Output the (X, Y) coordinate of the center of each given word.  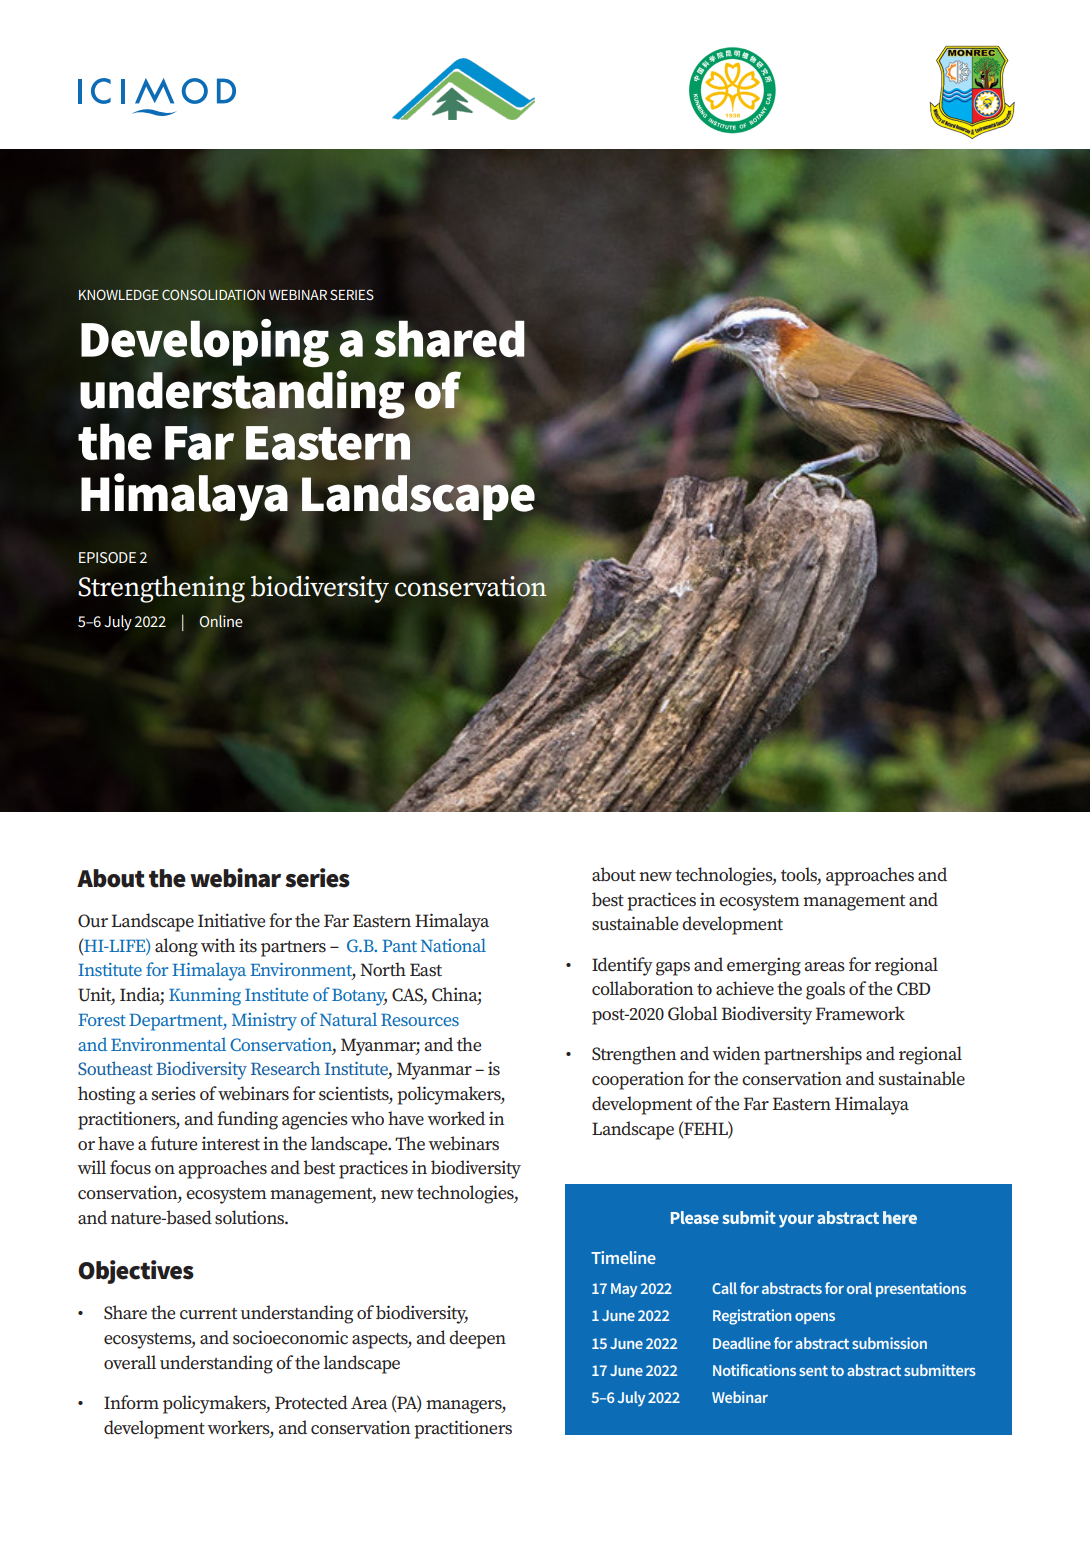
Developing (205, 343)
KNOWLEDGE (119, 294)
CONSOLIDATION (213, 294)
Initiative (231, 920)
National (453, 945)
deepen (477, 1339)
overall (130, 1362)
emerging (764, 966)
